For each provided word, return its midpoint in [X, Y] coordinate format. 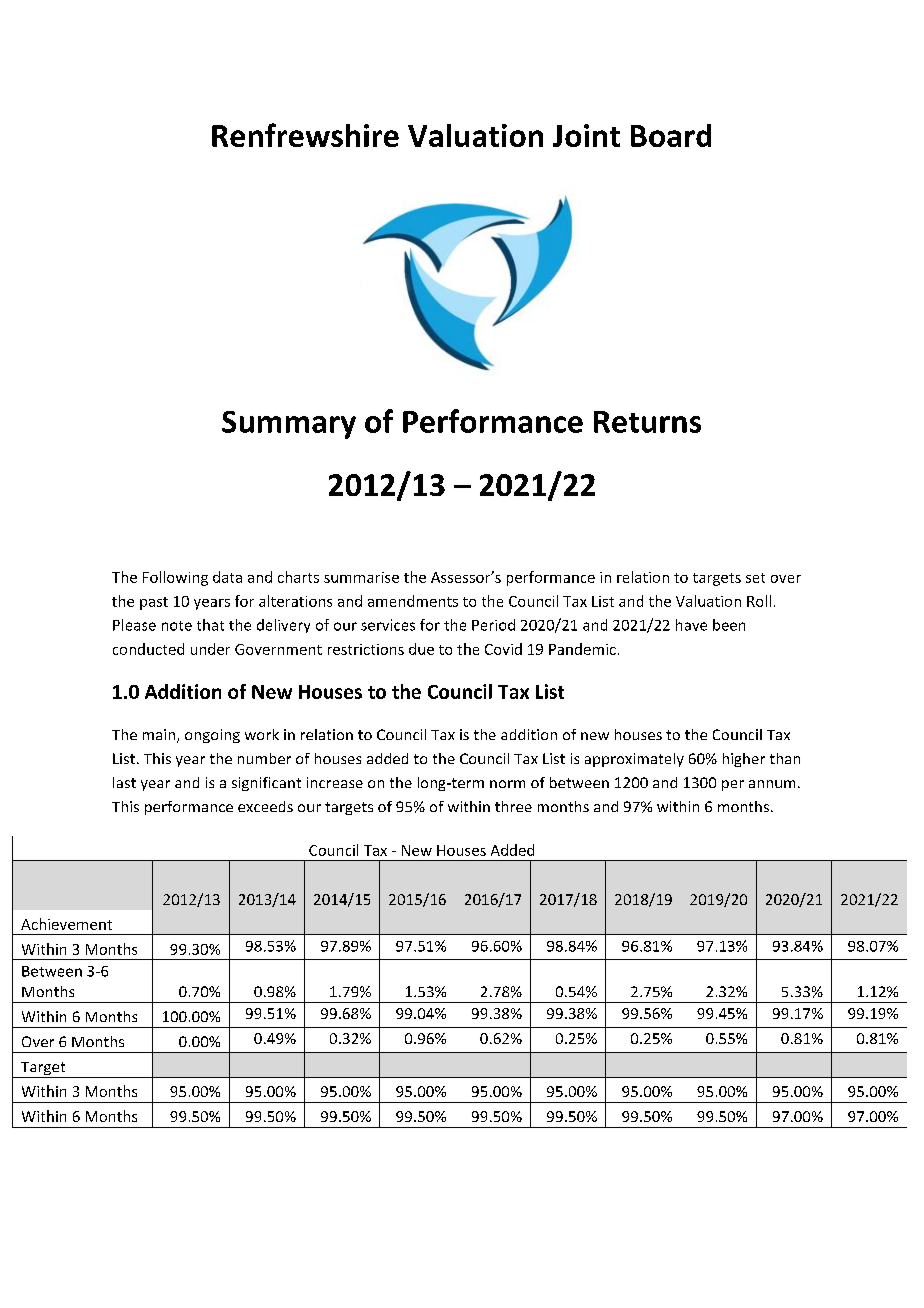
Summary [289, 425]
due [421, 649]
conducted [148, 649]
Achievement [66, 924]
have [691, 625]
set [755, 578]
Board [671, 135]
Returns [647, 422]
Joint [586, 135]
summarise [361, 577]
